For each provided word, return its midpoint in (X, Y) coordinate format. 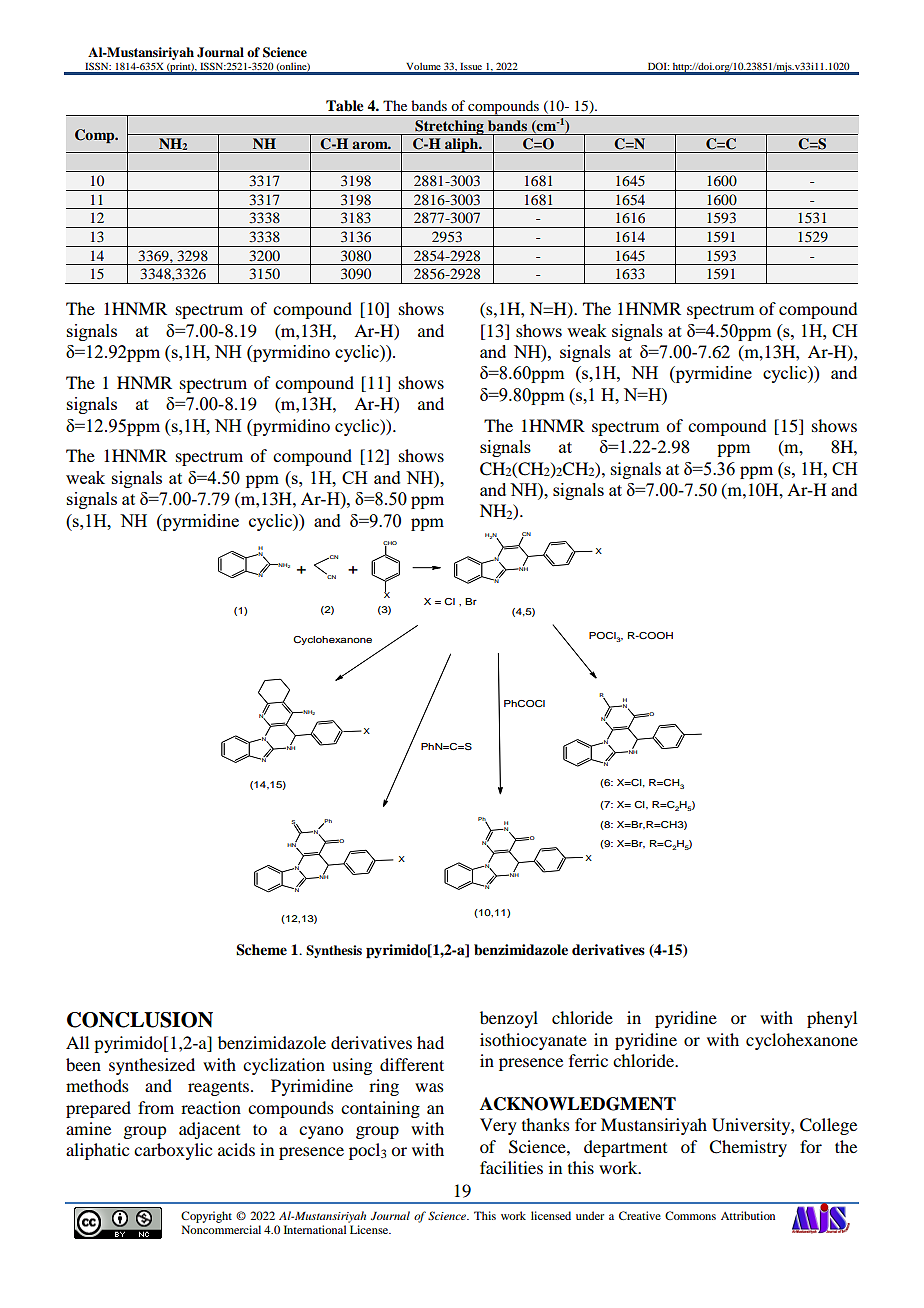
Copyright (206, 1217)
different (412, 1064)
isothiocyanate (533, 1041)
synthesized (152, 1066)
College (828, 1126)
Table (345, 106)
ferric (588, 1060)
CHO (390, 544)
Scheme (261, 950)
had (430, 1042)
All (77, 1042)
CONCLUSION (140, 1020)
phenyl (832, 1019)
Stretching (449, 127)
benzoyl (509, 1019)
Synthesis (334, 951)
